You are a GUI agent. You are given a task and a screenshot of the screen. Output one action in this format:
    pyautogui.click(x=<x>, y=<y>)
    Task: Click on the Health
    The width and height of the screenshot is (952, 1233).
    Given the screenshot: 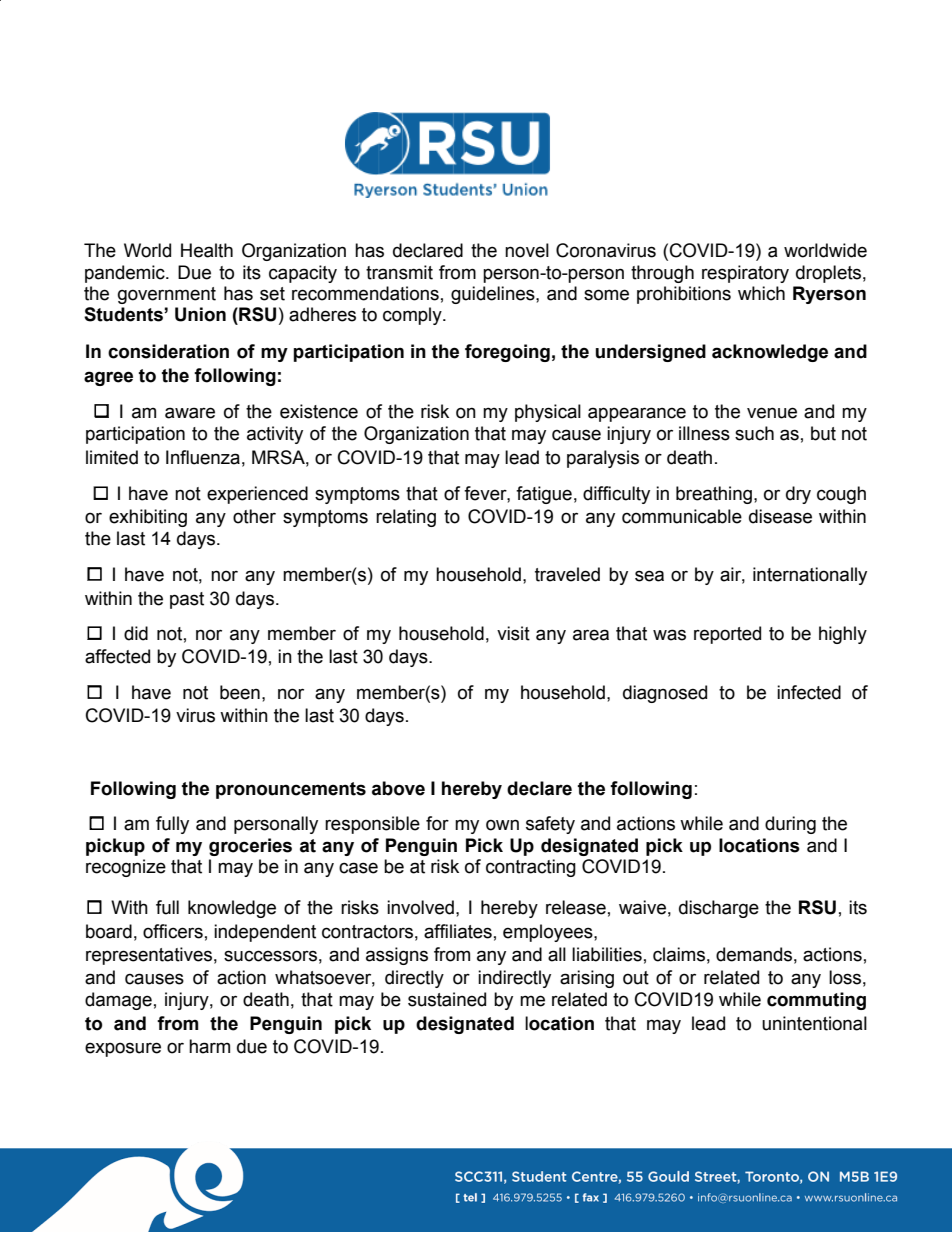 What is the action you would take?
    pyautogui.click(x=207, y=250)
